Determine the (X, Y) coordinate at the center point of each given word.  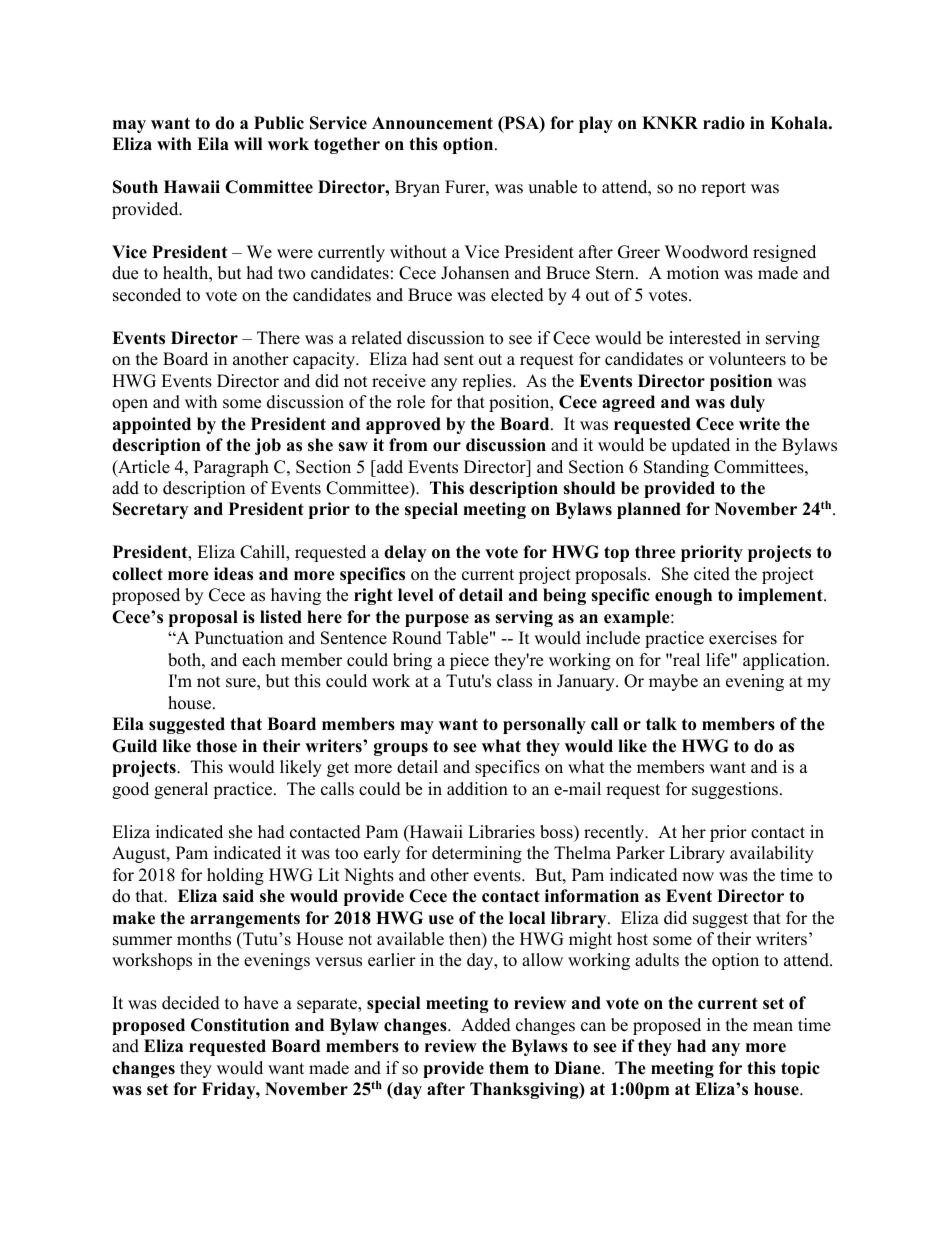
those (216, 746)
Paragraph (231, 468)
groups (401, 749)
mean (773, 1027)
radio (724, 123)
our (447, 447)
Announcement (432, 123)
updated (700, 446)
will (248, 143)
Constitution (240, 1025)
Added (486, 1025)
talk (661, 723)
